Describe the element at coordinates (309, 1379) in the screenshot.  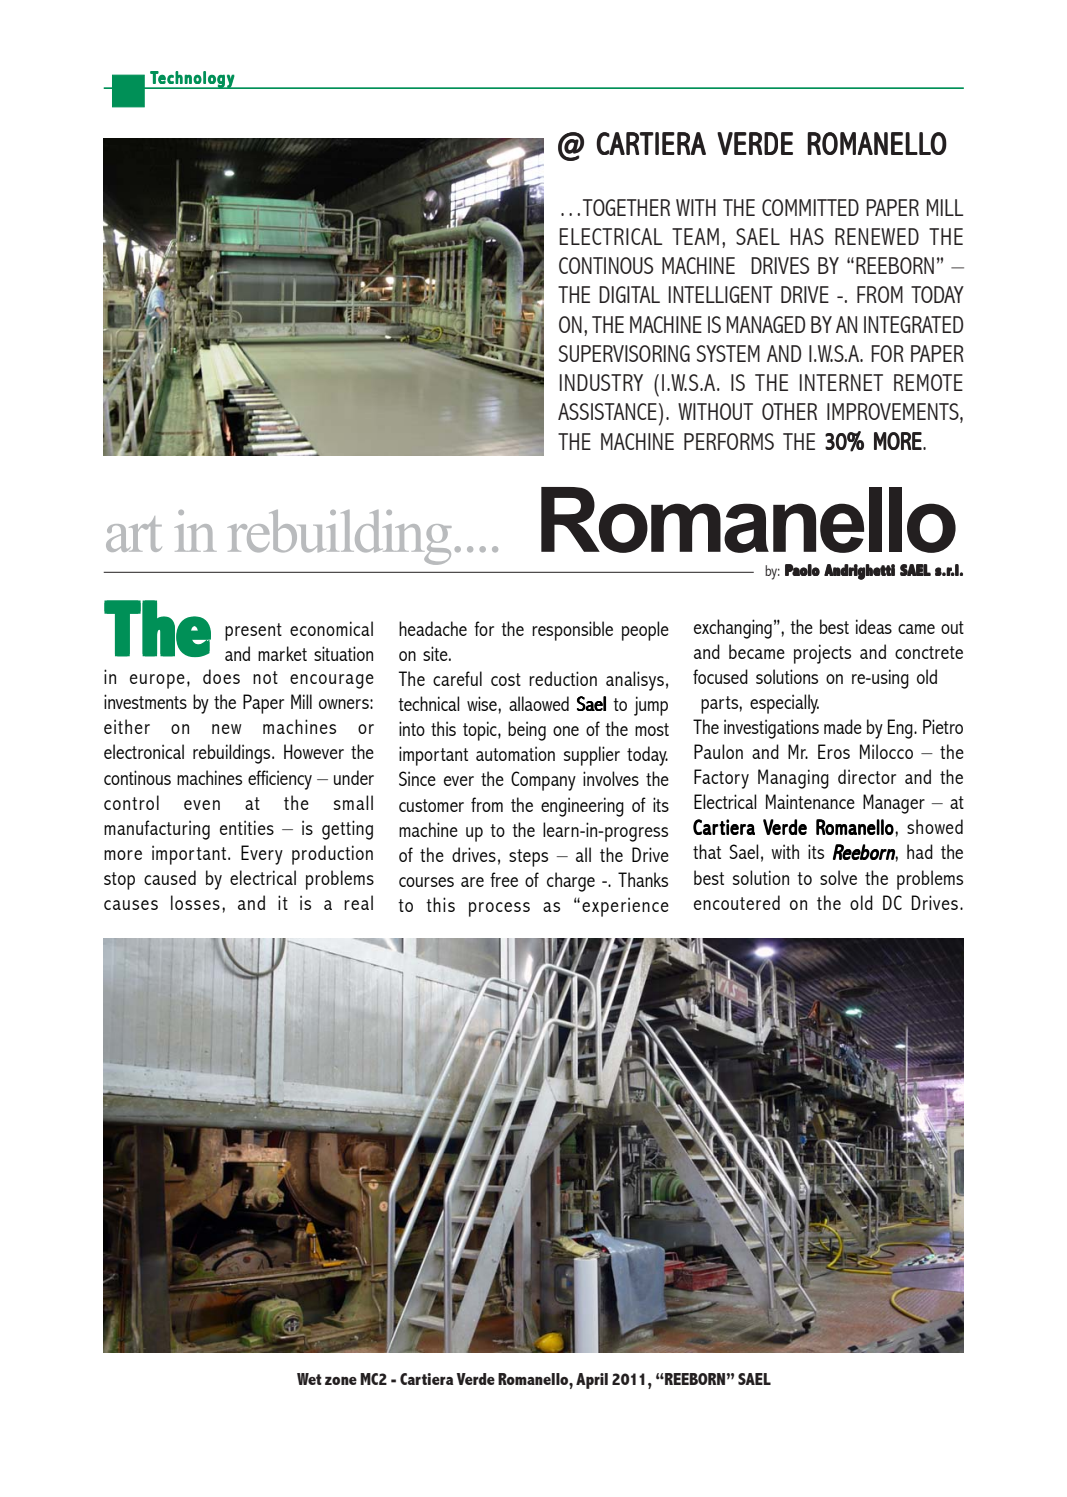
I see `Wet` at that location.
